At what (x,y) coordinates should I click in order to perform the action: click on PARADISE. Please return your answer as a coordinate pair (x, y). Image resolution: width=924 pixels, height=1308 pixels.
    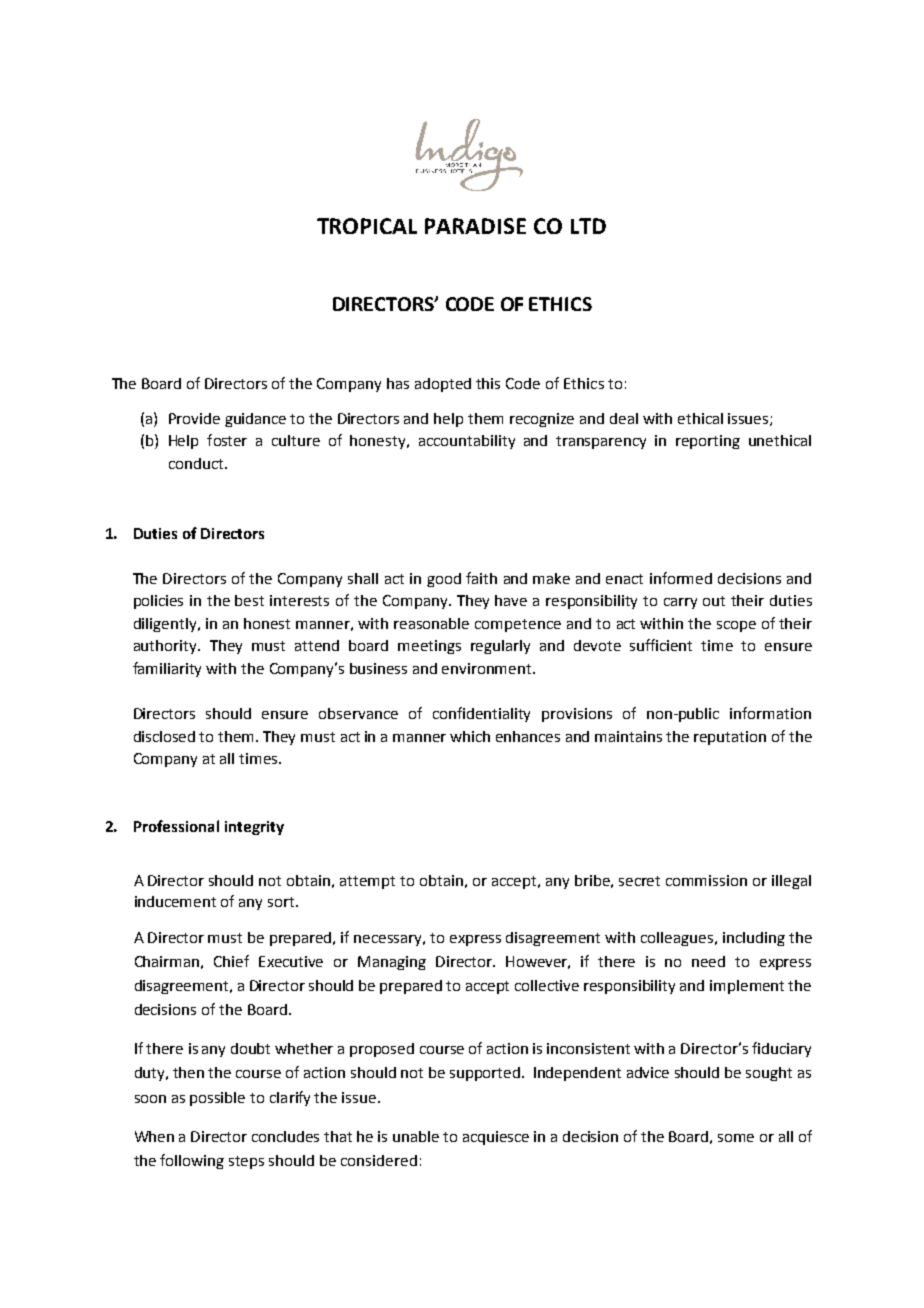
    Looking at the image, I should click on (475, 226).
